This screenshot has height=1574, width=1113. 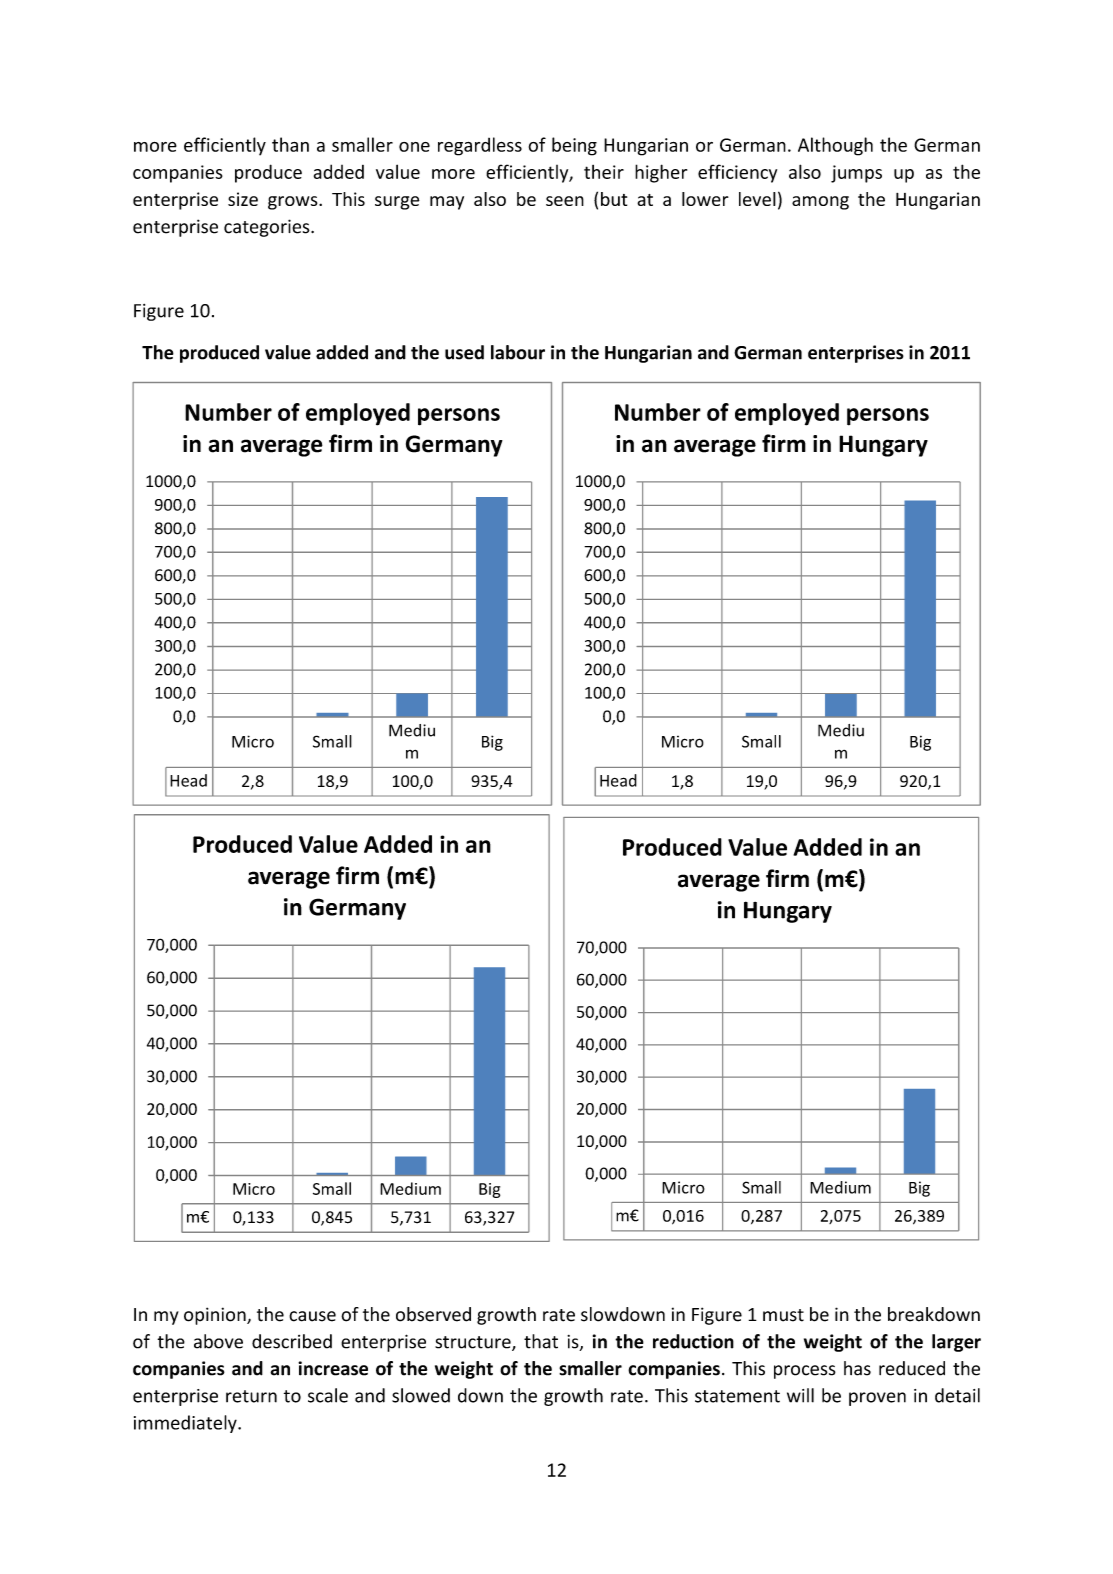 I want to click on jumps, so click(x=856, y=174).
